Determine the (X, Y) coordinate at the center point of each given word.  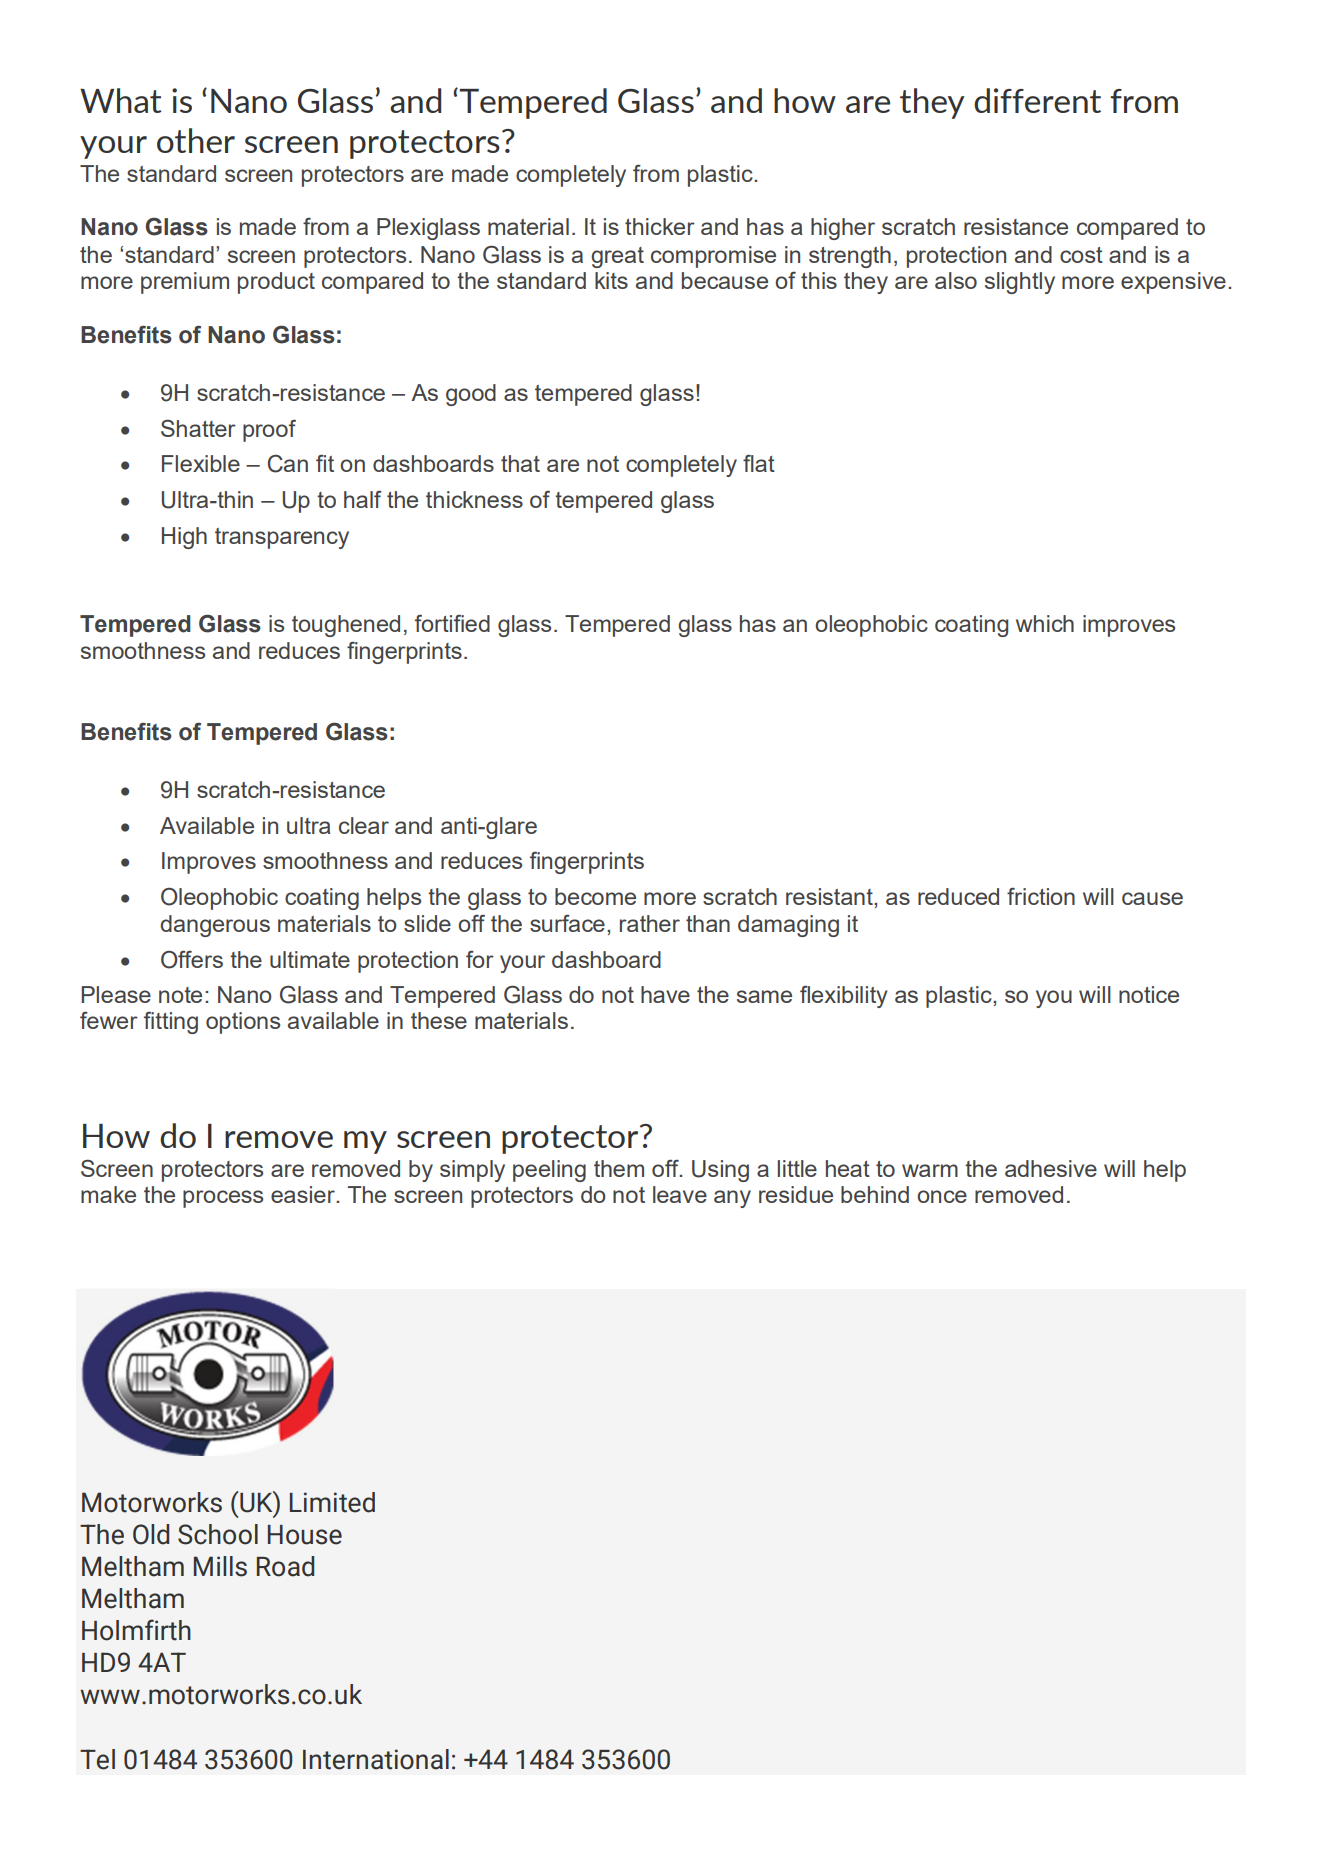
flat (759, 463)
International (376, 1759)
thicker (660, 226)
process (223, 1199)
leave (680, 1194)
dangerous (215, 926)
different (1037, 100)
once (942, 1196)
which (1045, 623)
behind (875, 1194)
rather (650, 923)
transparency (282, 538)
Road (285, 1566)
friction (1041, 896)
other (196, 140)
